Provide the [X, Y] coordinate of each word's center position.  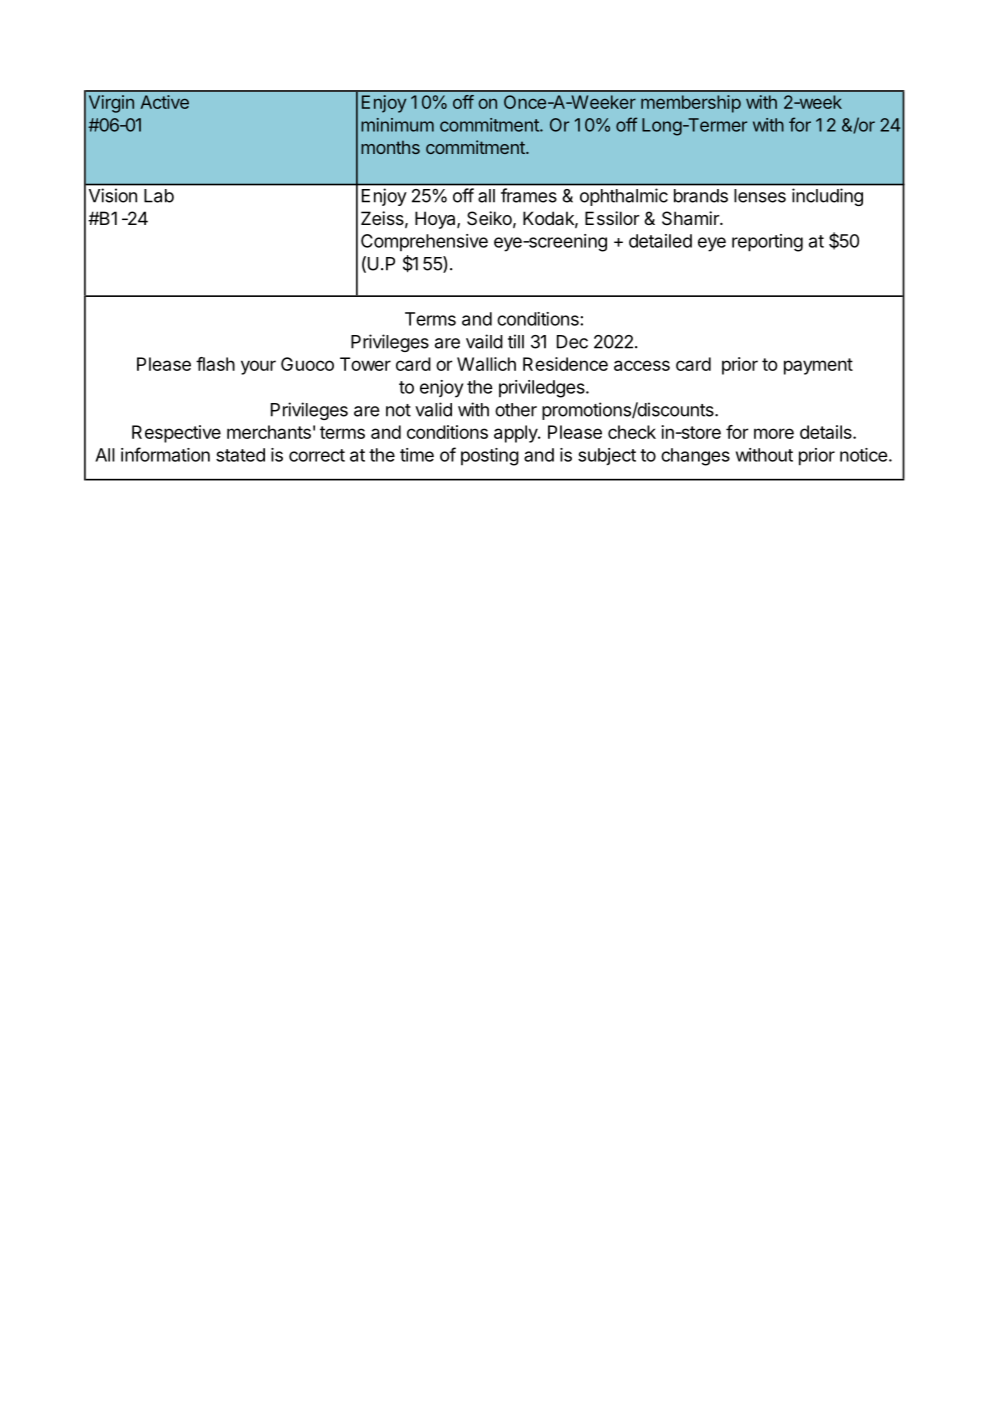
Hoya [436, 220]
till [516, 341]
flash [215, 364]
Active [164, 102]
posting [490, 457]
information [165, 454]
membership [691, 104]
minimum [397, 125]
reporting [767, 243]
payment [818, 366]
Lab [159, 196]
